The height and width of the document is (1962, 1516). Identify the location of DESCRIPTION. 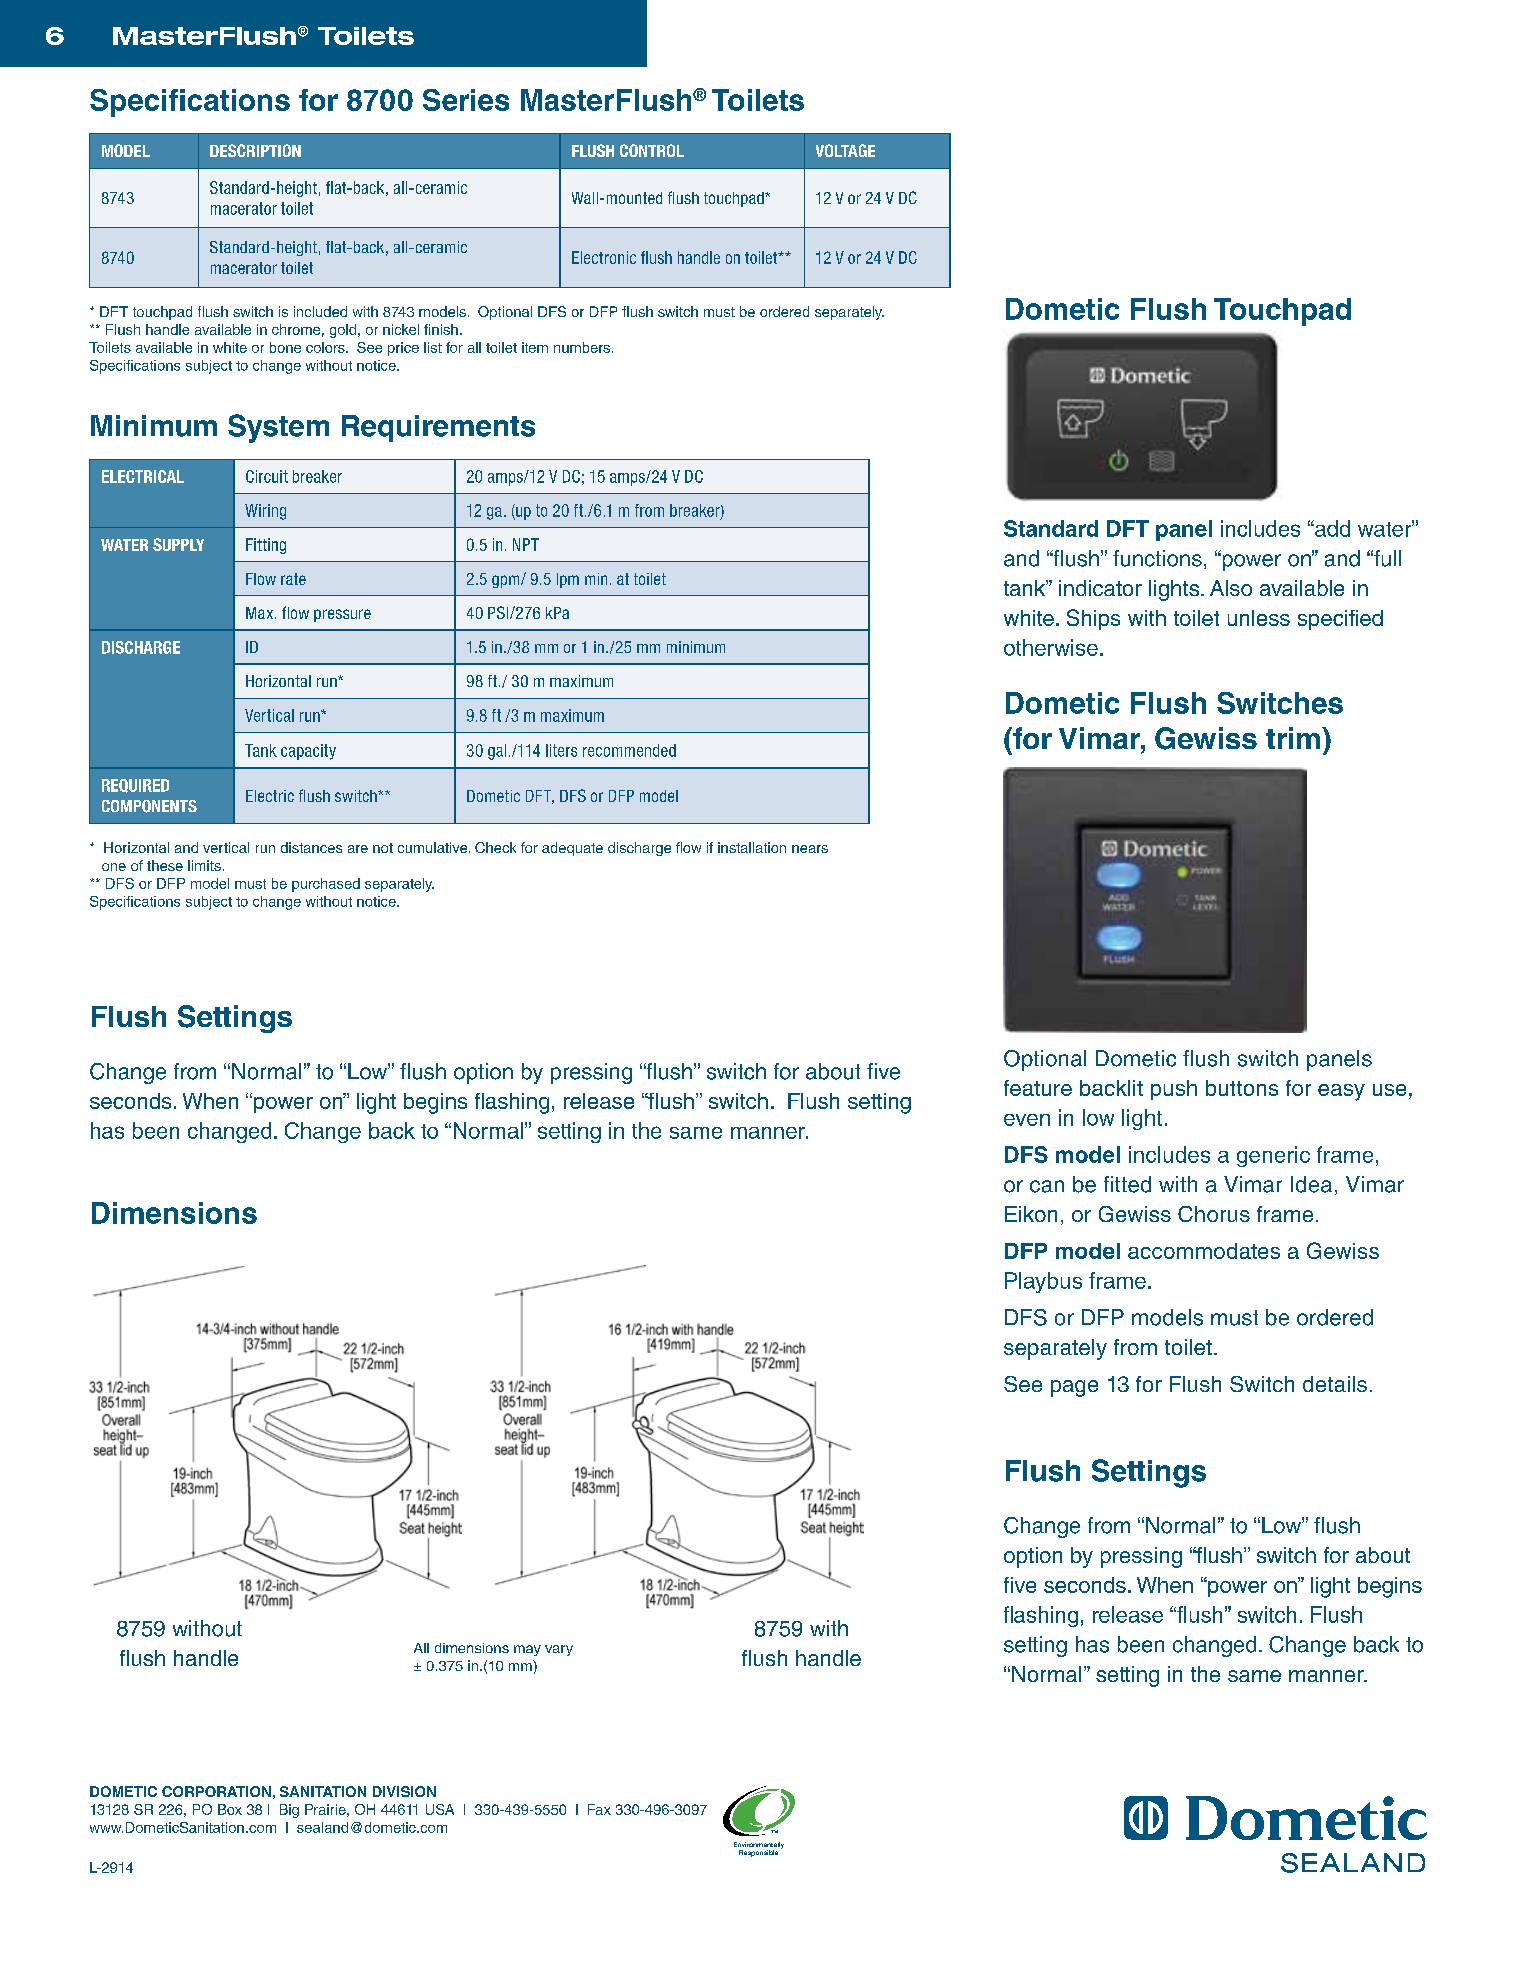
(255, 150).
